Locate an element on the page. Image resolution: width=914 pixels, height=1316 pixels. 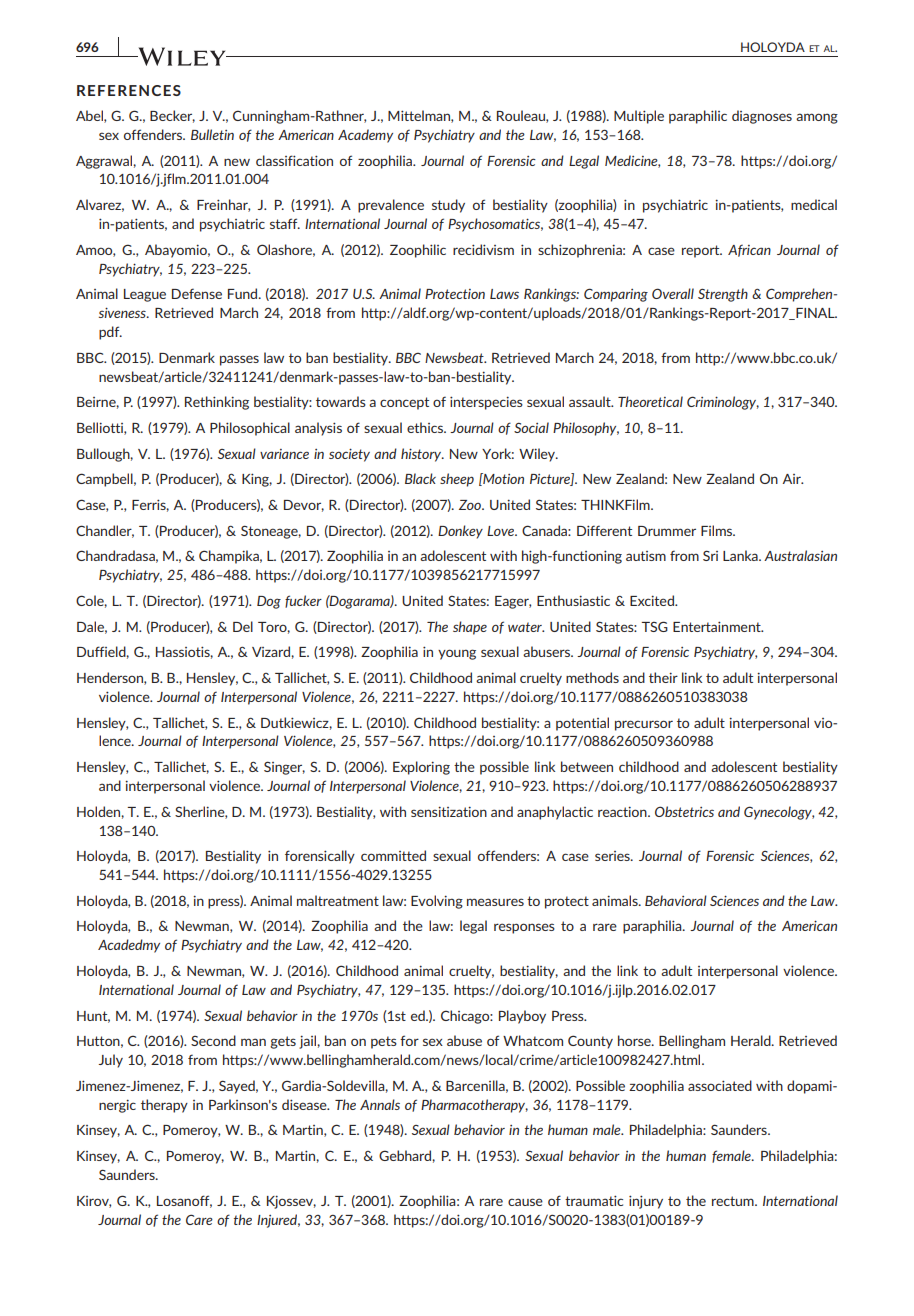
Bulletin is located at coordinates (212, 134).
